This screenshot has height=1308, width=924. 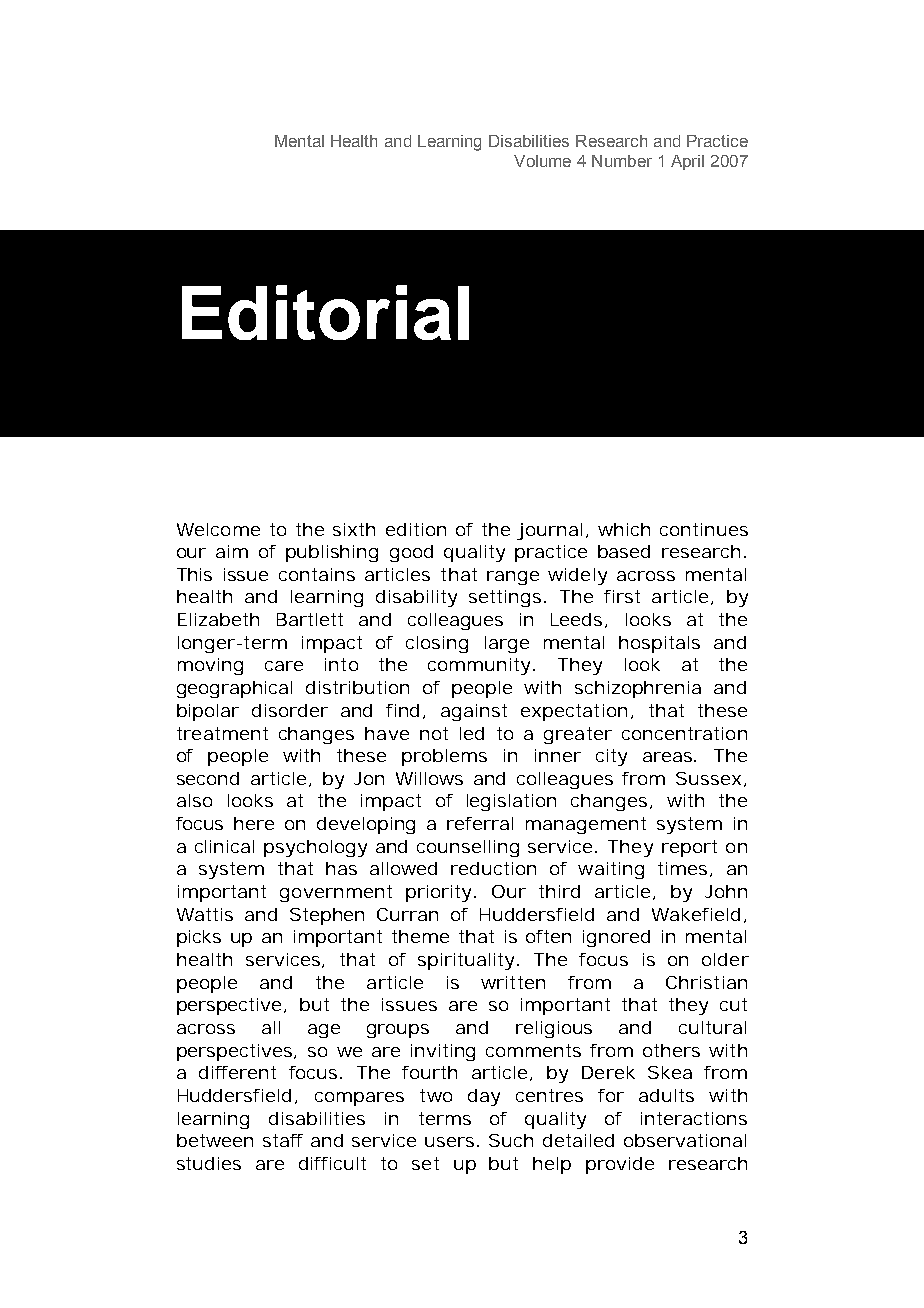 What do you see at coordinates (283, 1140) in the screenshot?
I see `staff` at bounding box center [283, 1140].
